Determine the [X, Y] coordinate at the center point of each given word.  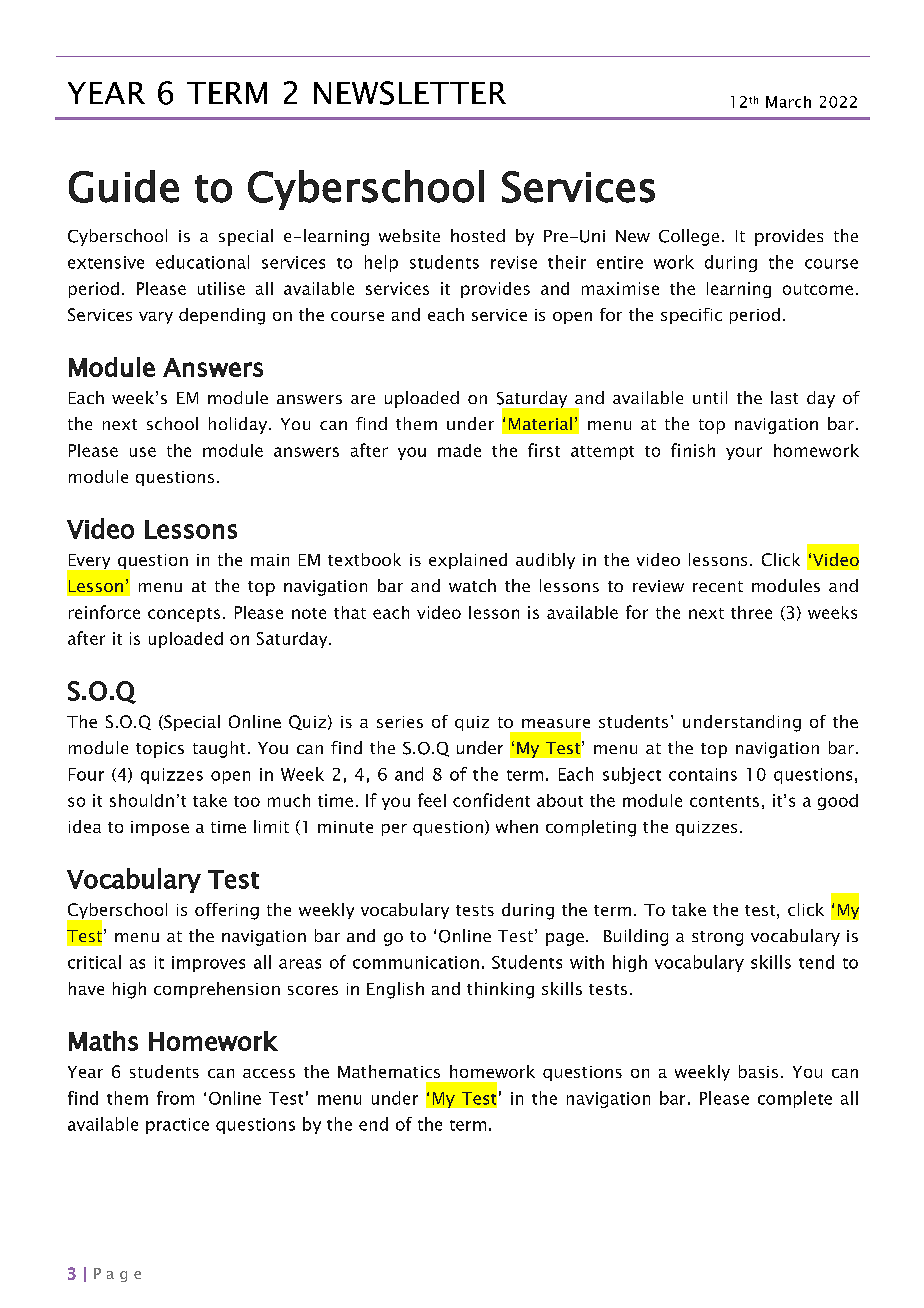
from [175, 1098]
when [517, 826]
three [751, 612]
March [788, 102]
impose [160, 828]
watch [472, 585]
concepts [184, 615]
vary [156, 318]
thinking [500, 990]
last [784, 397]
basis [758, 1071]
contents [724, 801]
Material [540, 423]
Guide [124, 186]
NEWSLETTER [410, 93]
